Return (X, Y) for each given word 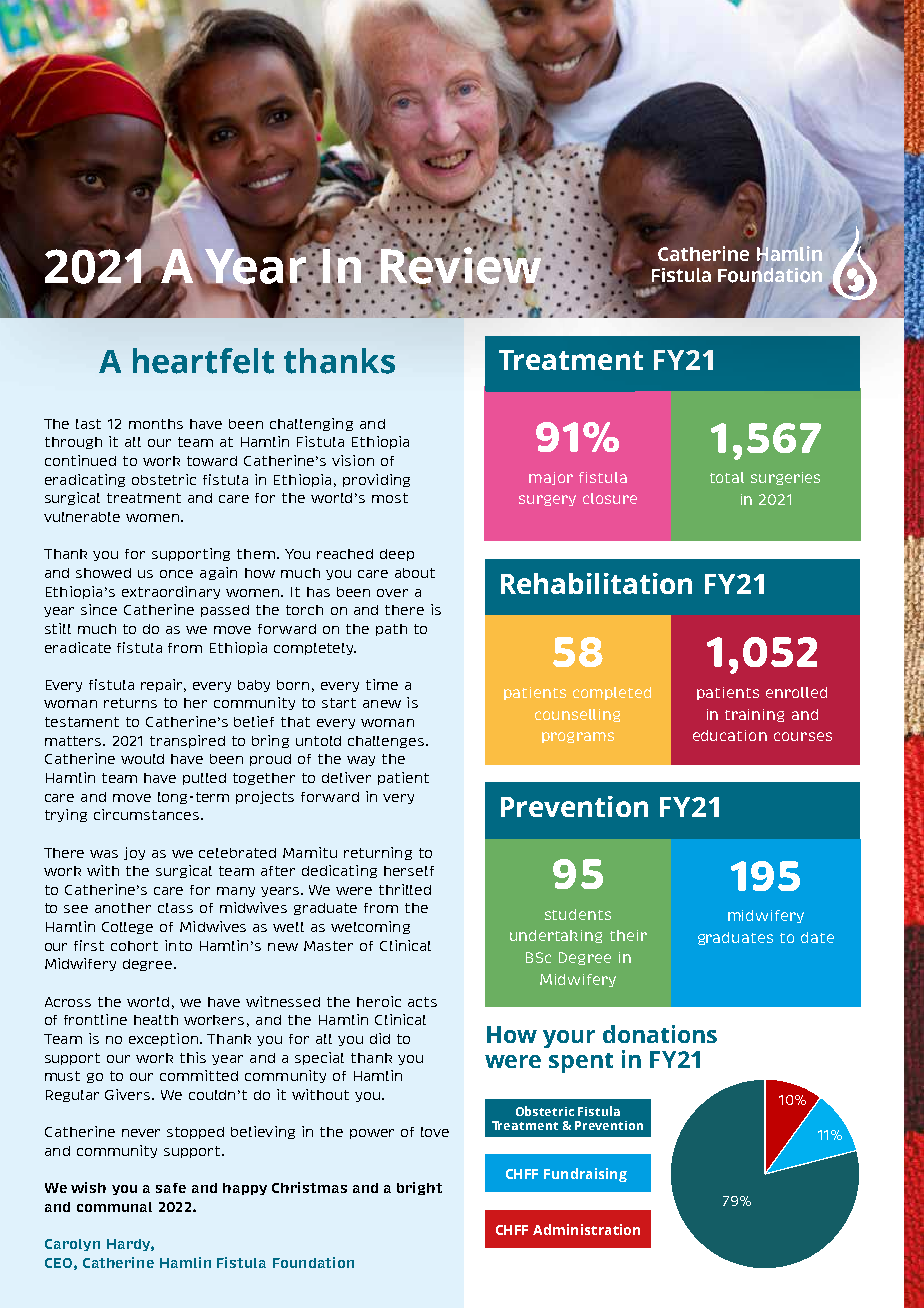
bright (419, 1188)
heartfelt (203, 361)
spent (581, 1063)
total (727, 477)
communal (114, 1207)
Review (461, 265)
